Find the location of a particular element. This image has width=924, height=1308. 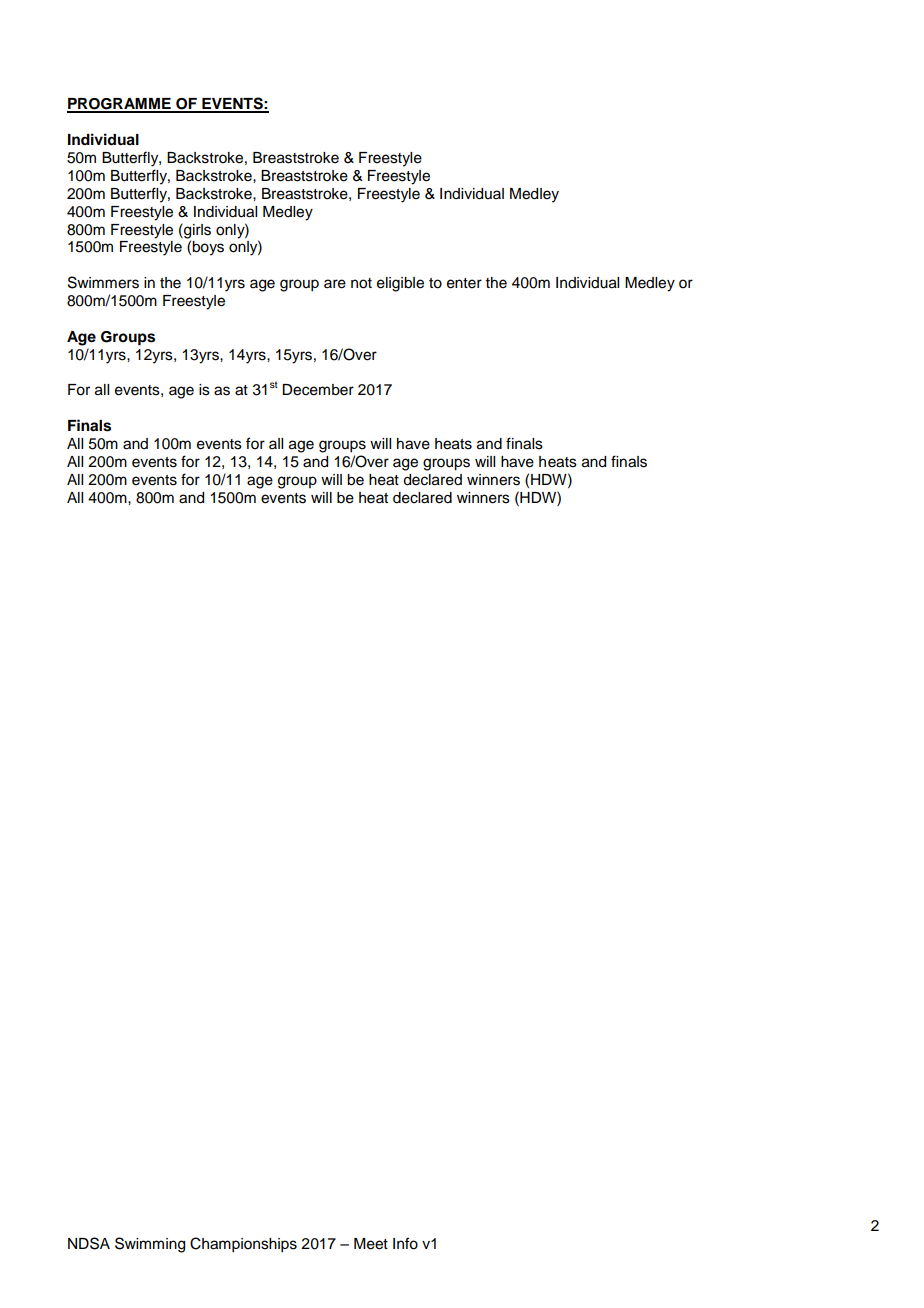

eligible is located at coordinates (400, 284).
